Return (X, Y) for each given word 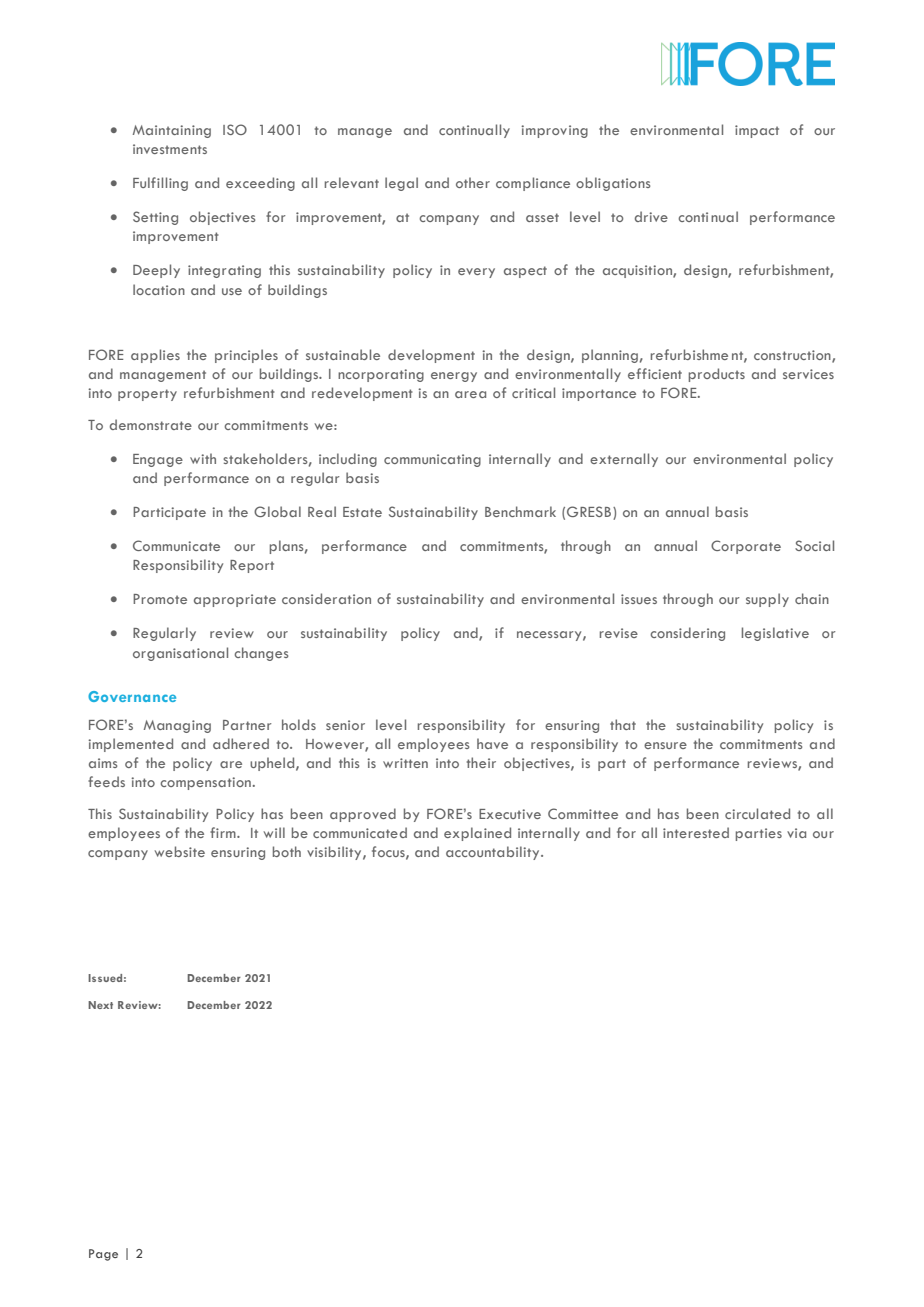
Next (100, 1005)
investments (170, 149)
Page (103, 1255)
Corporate (746, 547)
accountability (494, 853)
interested (696, 832)
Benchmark (520, 511)
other (473, 182)
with (203, 458)
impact (757, 131)
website (180, 851)
